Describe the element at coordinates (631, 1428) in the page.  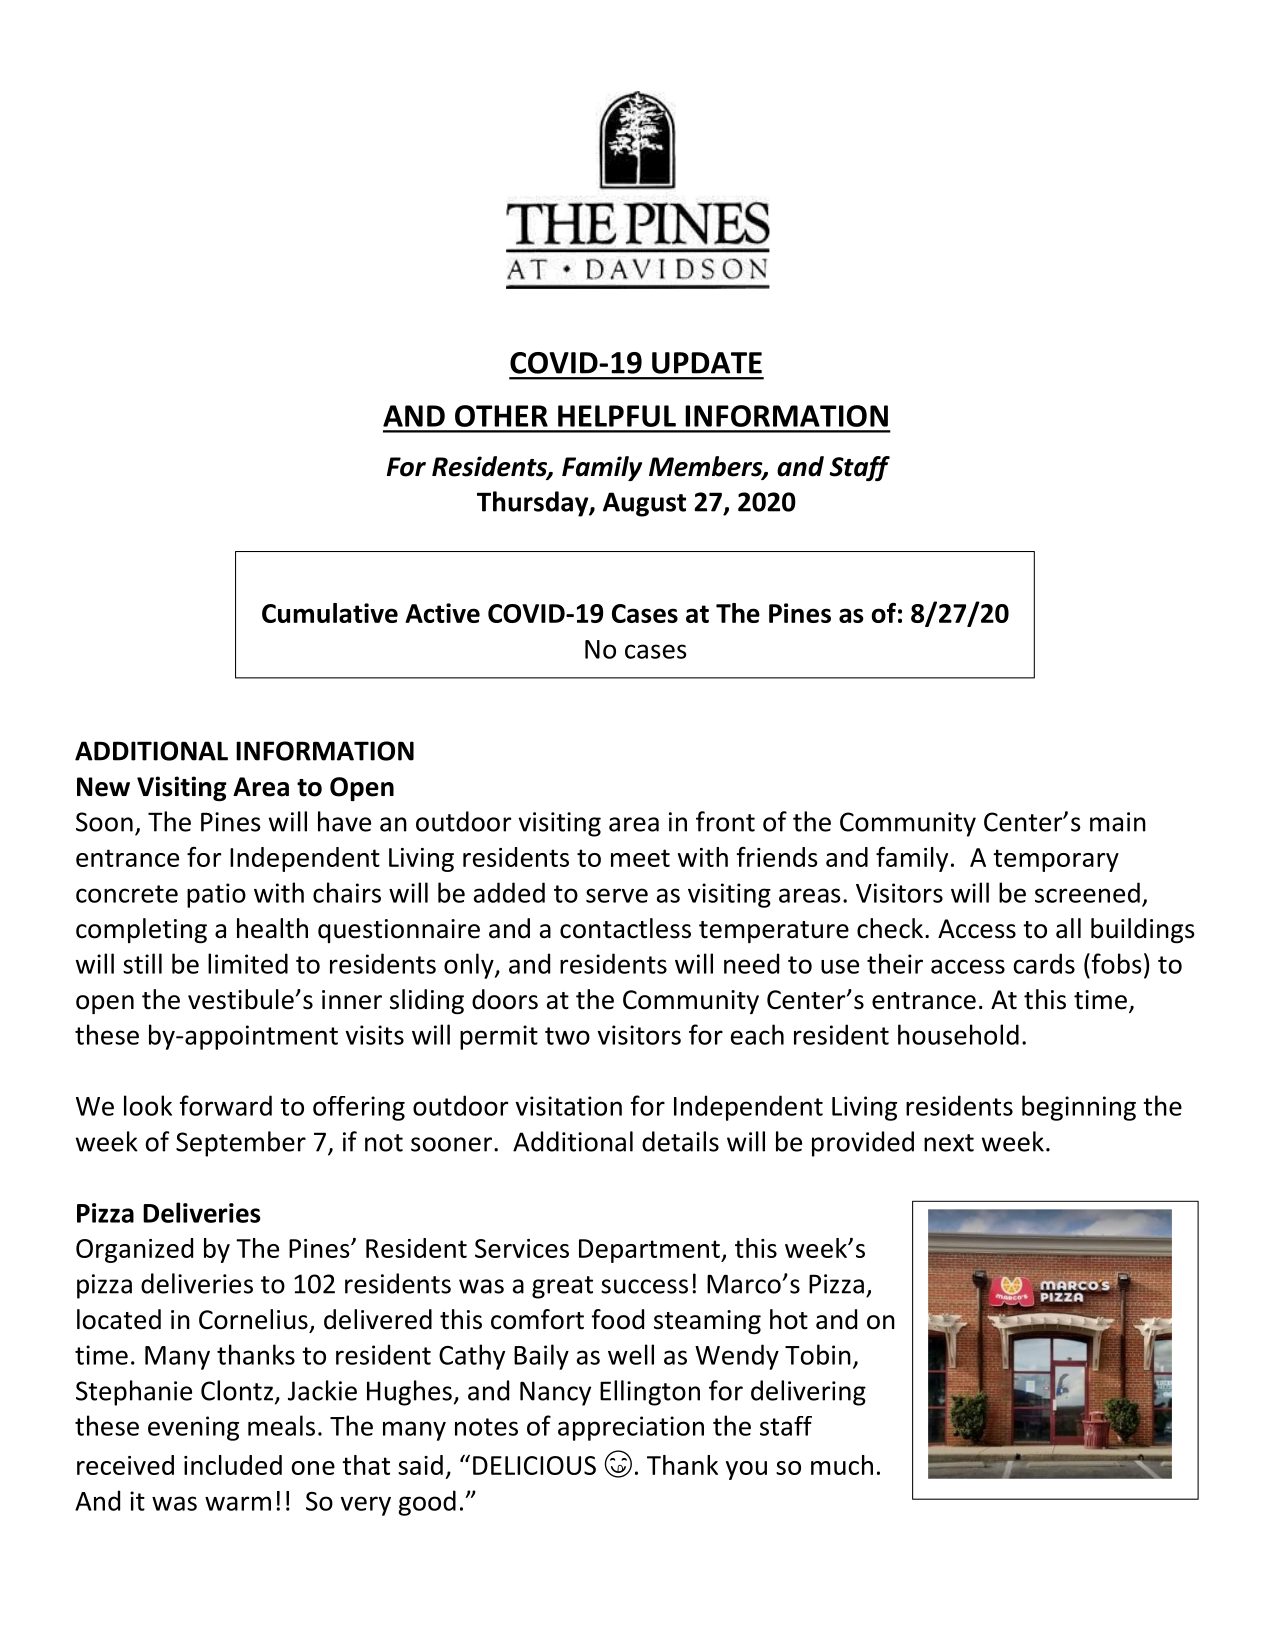
I see `appreciation` at that location.
